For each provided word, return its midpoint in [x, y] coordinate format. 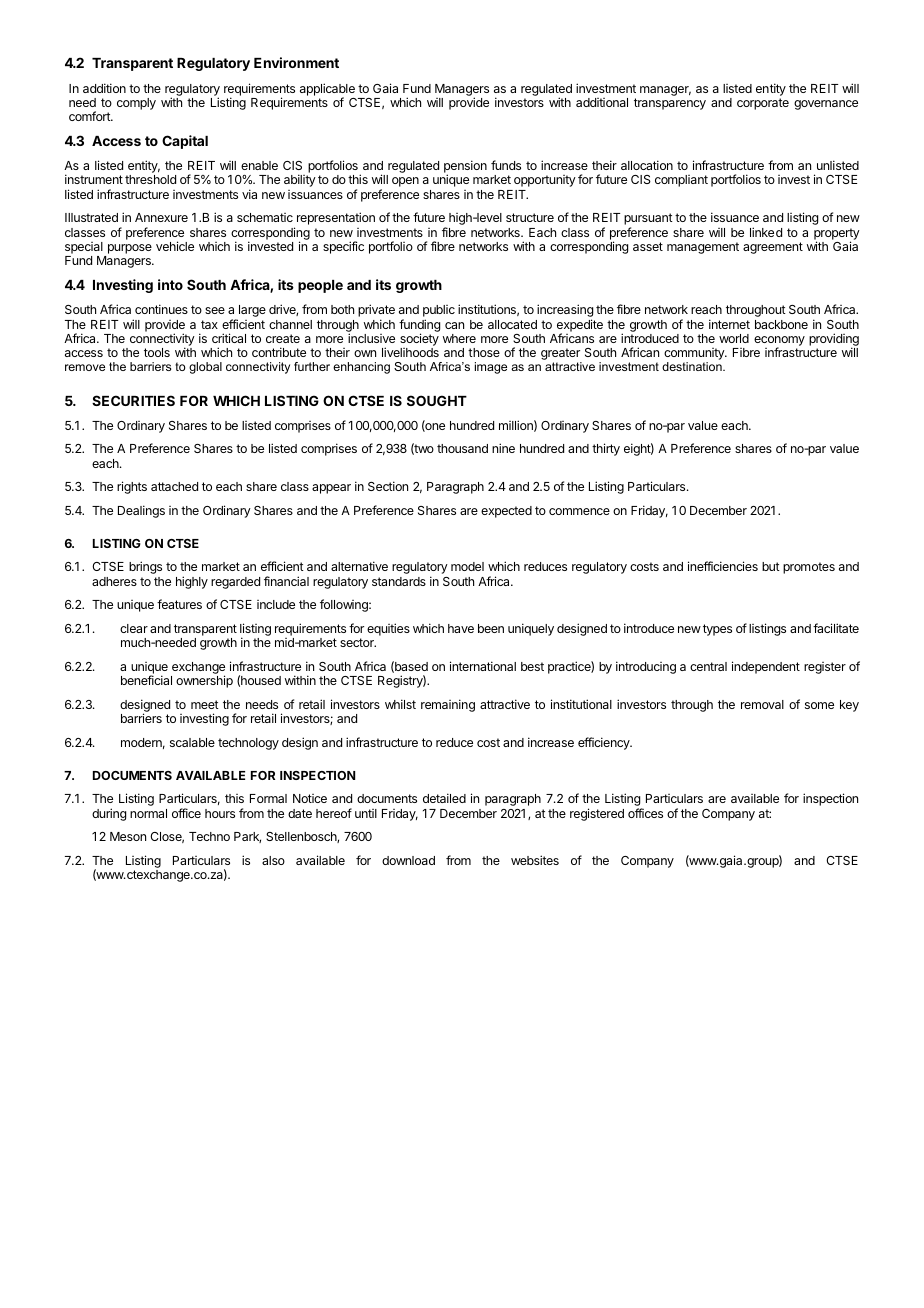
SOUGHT [437, 400]
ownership [204, 681]
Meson [128, 836]
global [205, 368]
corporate [763, 104]
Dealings [141, 511]
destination [693, 366]
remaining [448, 705]
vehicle [175, 246]
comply [136, 104]
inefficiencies [723, 566]
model [467, 566]
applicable [327, 90]
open [405, 182]
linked [766, 232]
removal [762, 704]
